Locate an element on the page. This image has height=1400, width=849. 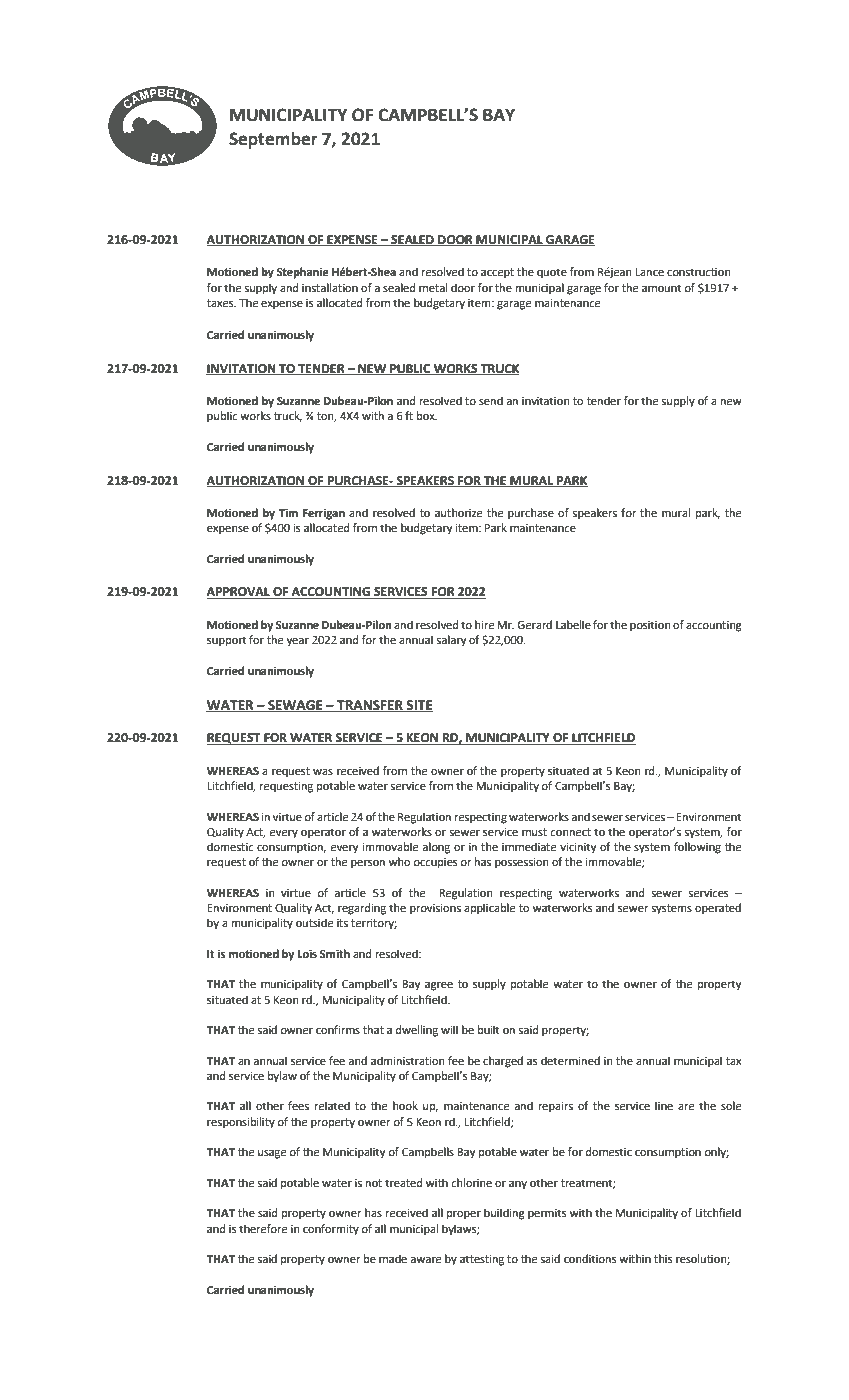
September is located at coordinates (273, 140).
